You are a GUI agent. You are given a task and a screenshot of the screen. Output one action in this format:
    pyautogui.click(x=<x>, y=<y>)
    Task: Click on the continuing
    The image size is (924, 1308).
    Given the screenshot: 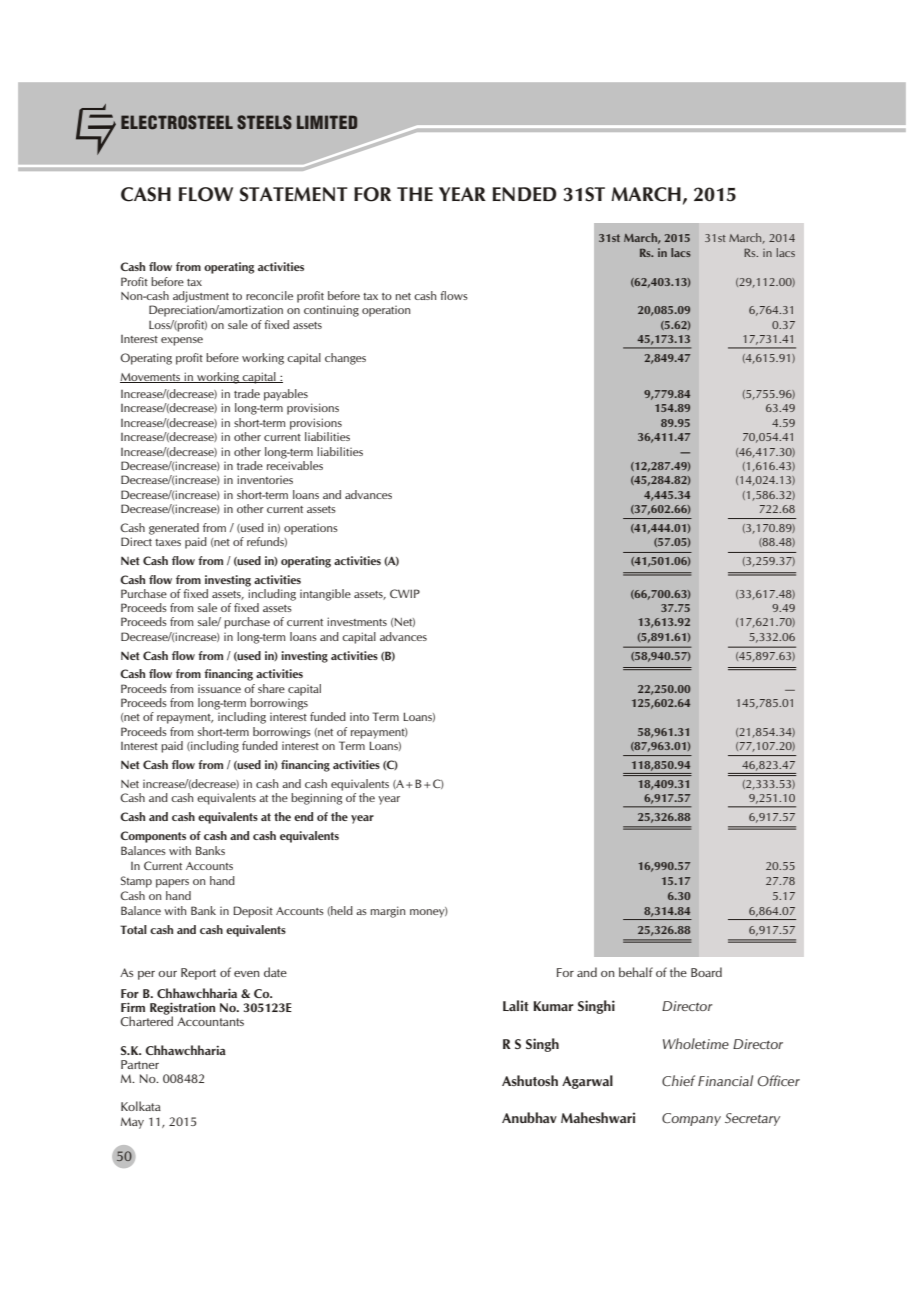 What is the action you would take?
    pyautogui.click(x=331, y=311)
